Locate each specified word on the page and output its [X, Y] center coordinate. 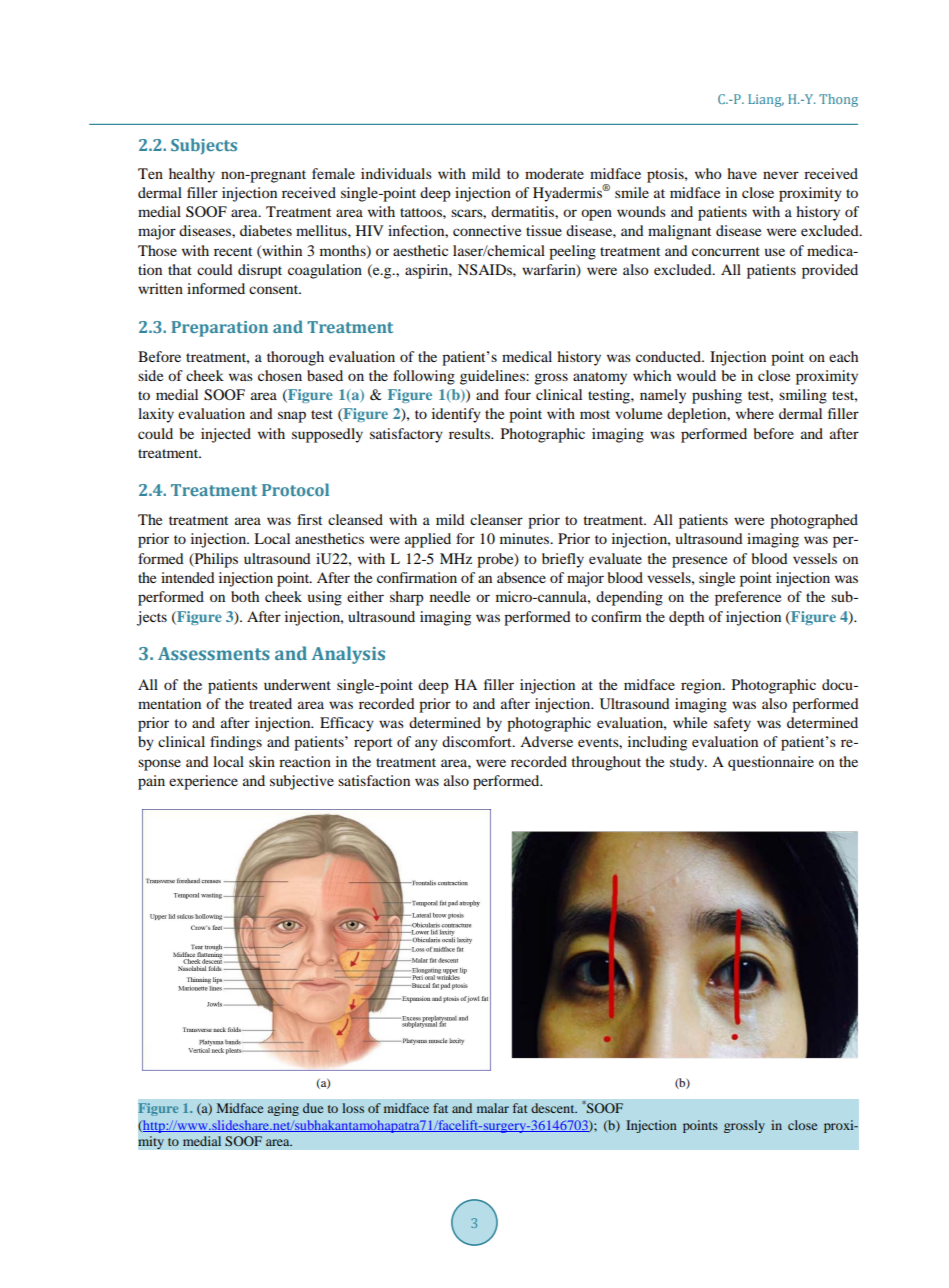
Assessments [214, 653]
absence [521, 577]
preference [748, 598]
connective [487, 230]
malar [493, 1108]
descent [554, 1108]
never [781, 175]
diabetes [266, 230]
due [313, 1108]
